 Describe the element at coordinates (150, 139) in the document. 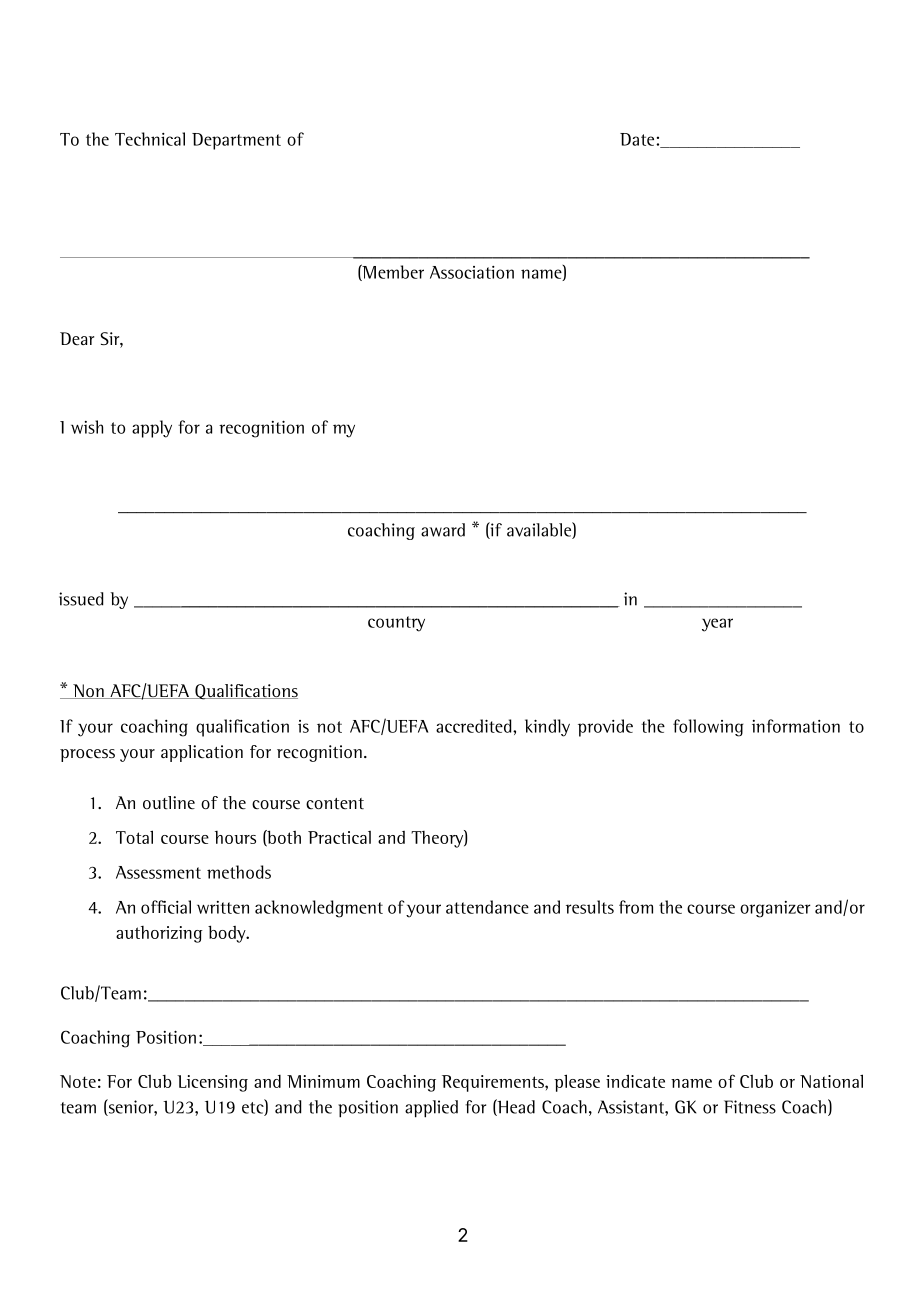

I see `Technical` at that location.
